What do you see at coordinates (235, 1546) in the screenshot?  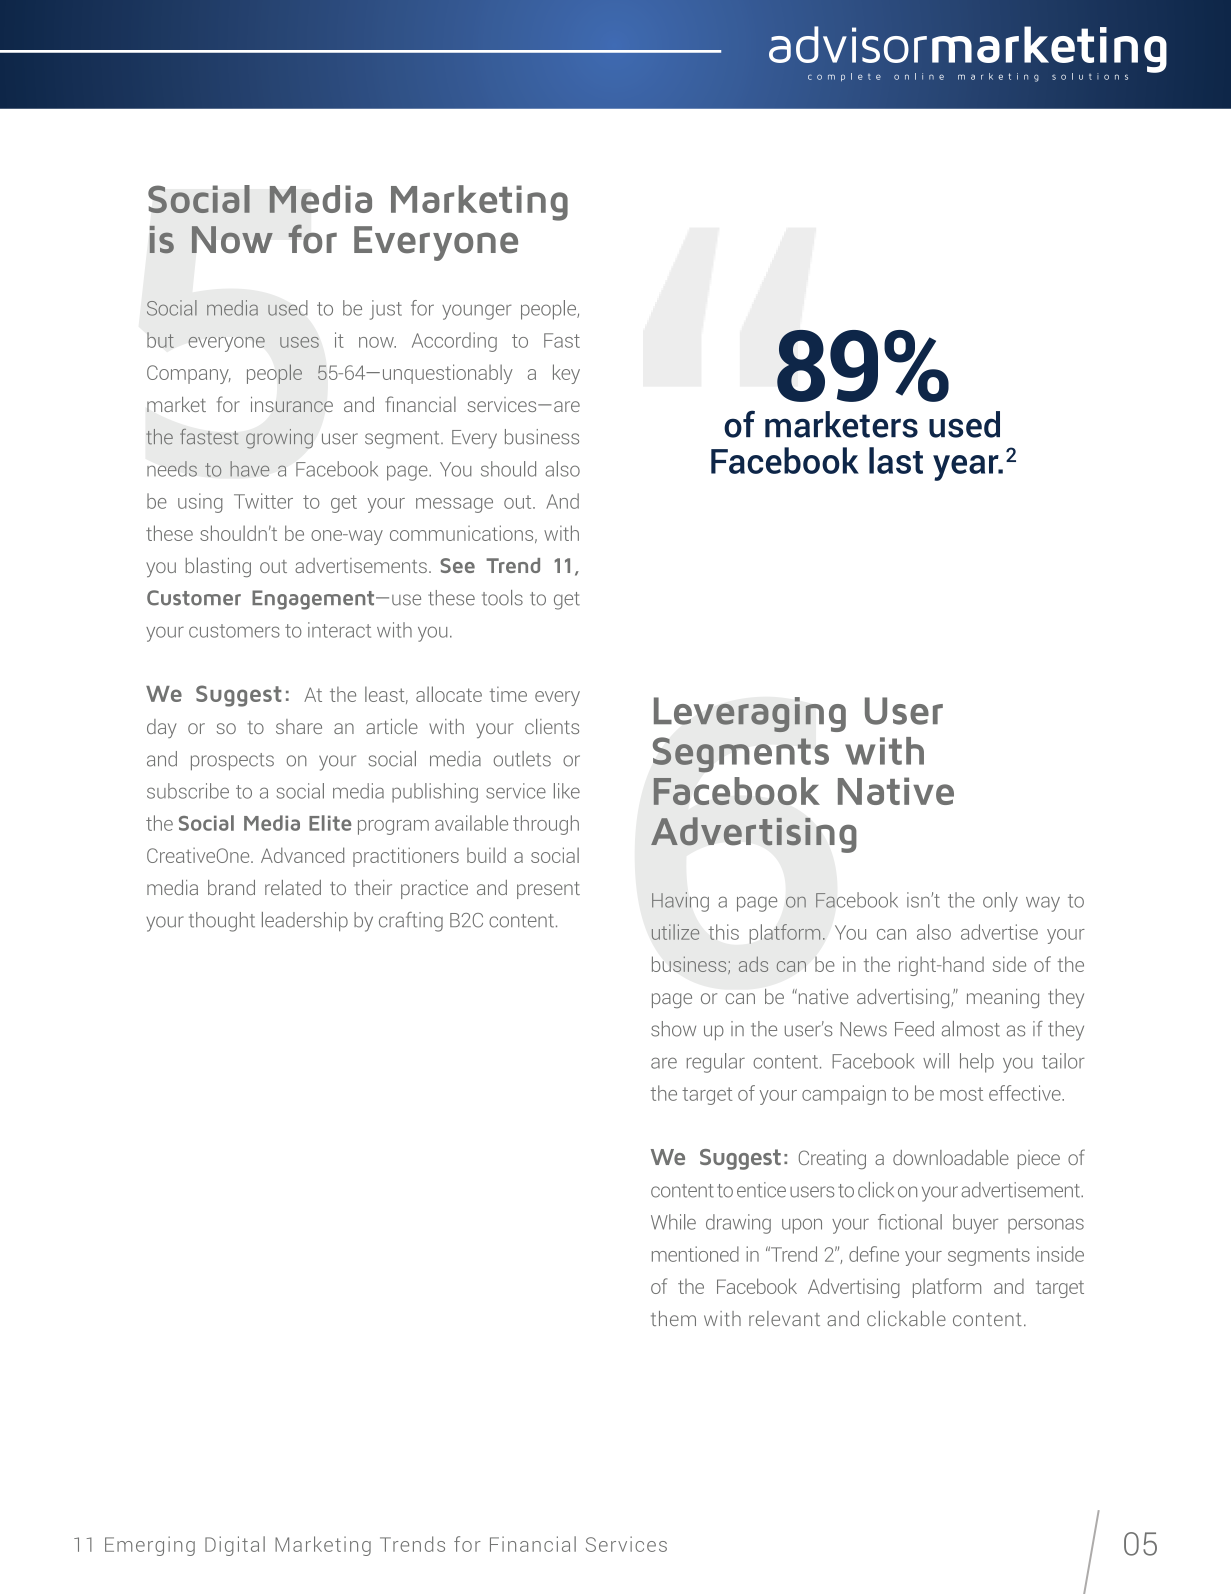 I see `Digital` at bounding box center [235, 1546].
